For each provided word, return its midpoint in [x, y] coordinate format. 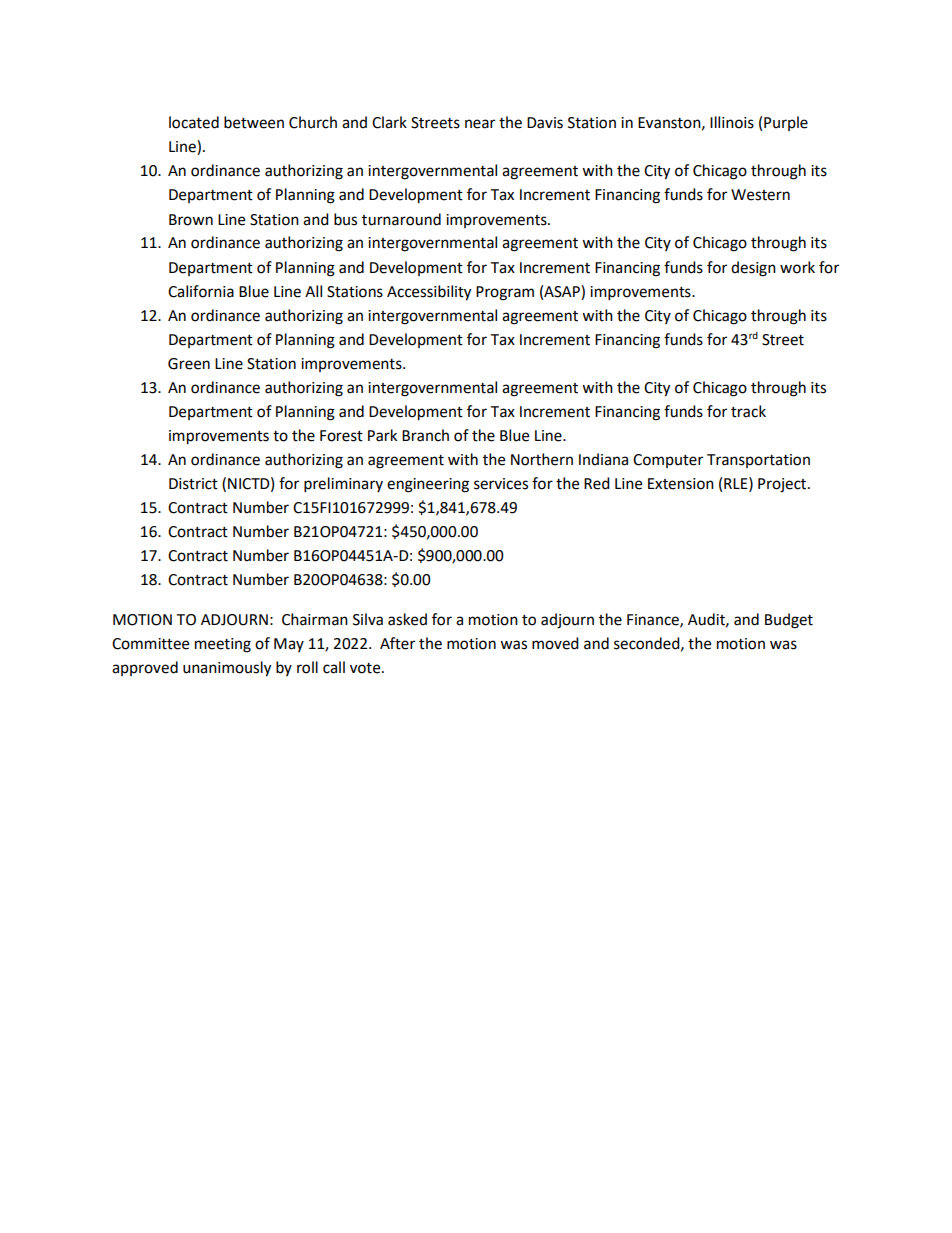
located [194, 122]
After [397, 643]
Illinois [732, 122]
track [748, 411]
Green [189, 364]
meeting [223, 645]
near [480, 124]
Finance [654, 620]
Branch [425, 435]
